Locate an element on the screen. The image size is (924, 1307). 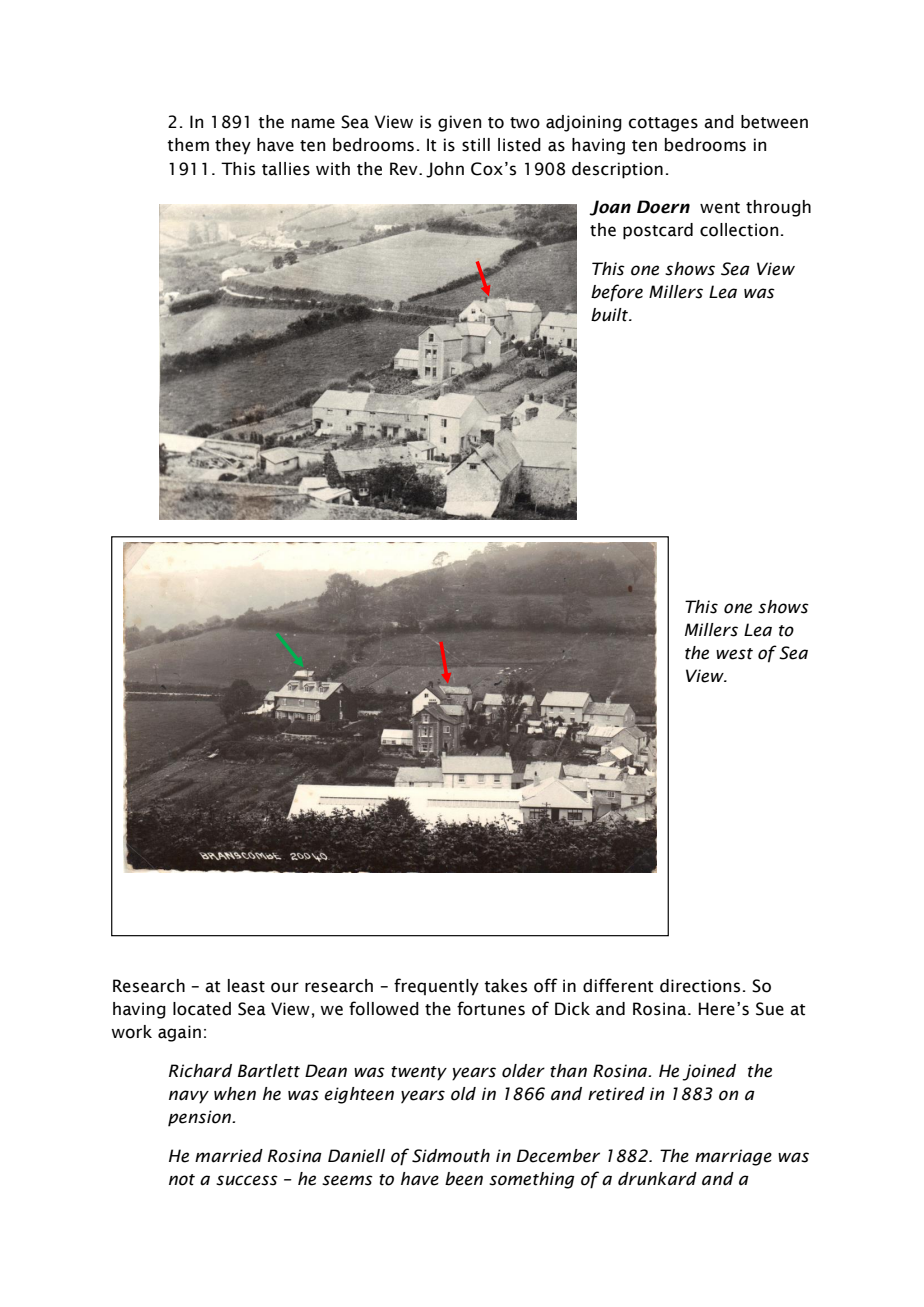
least is located at coordinates (246, 986).
